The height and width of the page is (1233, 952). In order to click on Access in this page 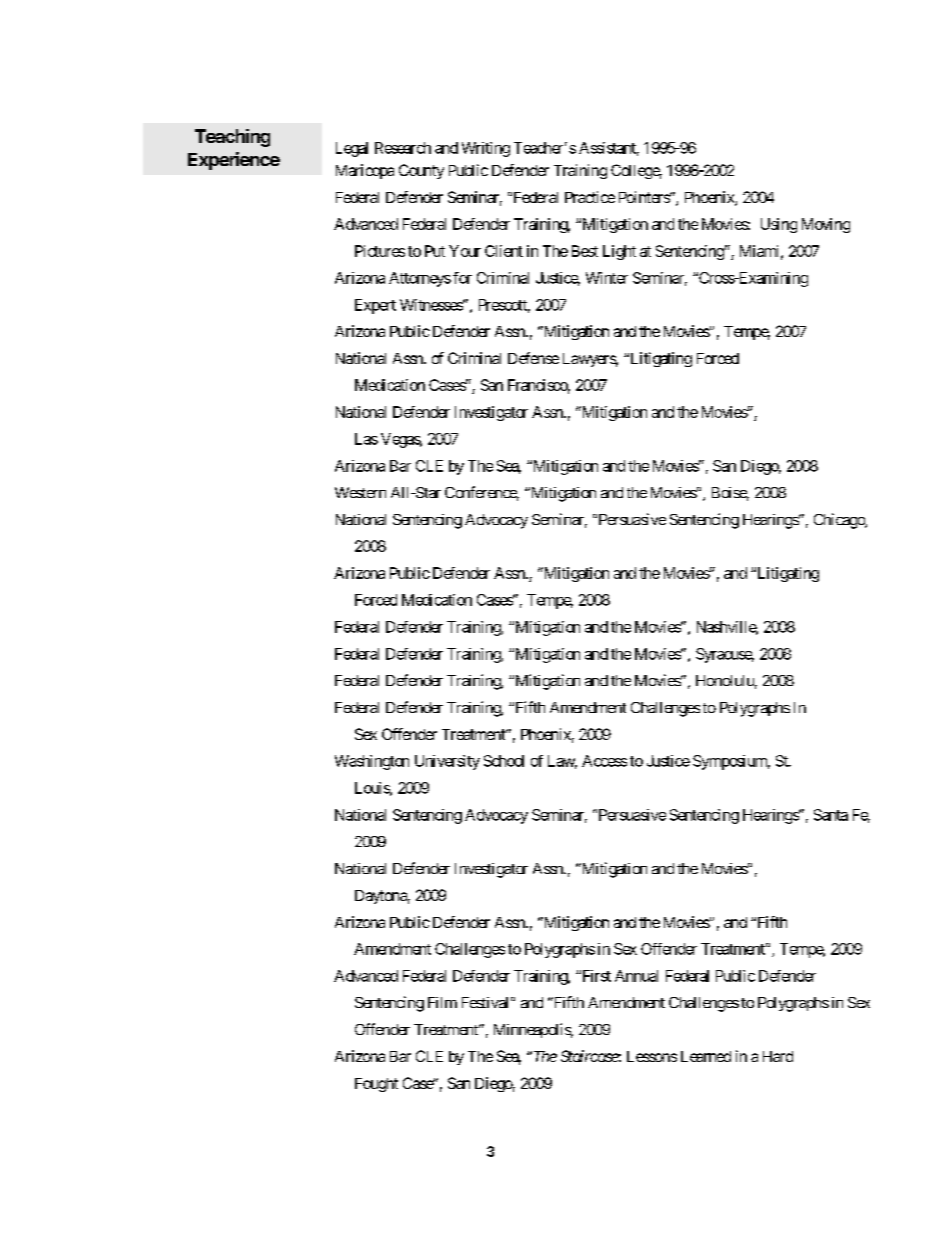, I will do `click(604, 761)`.
